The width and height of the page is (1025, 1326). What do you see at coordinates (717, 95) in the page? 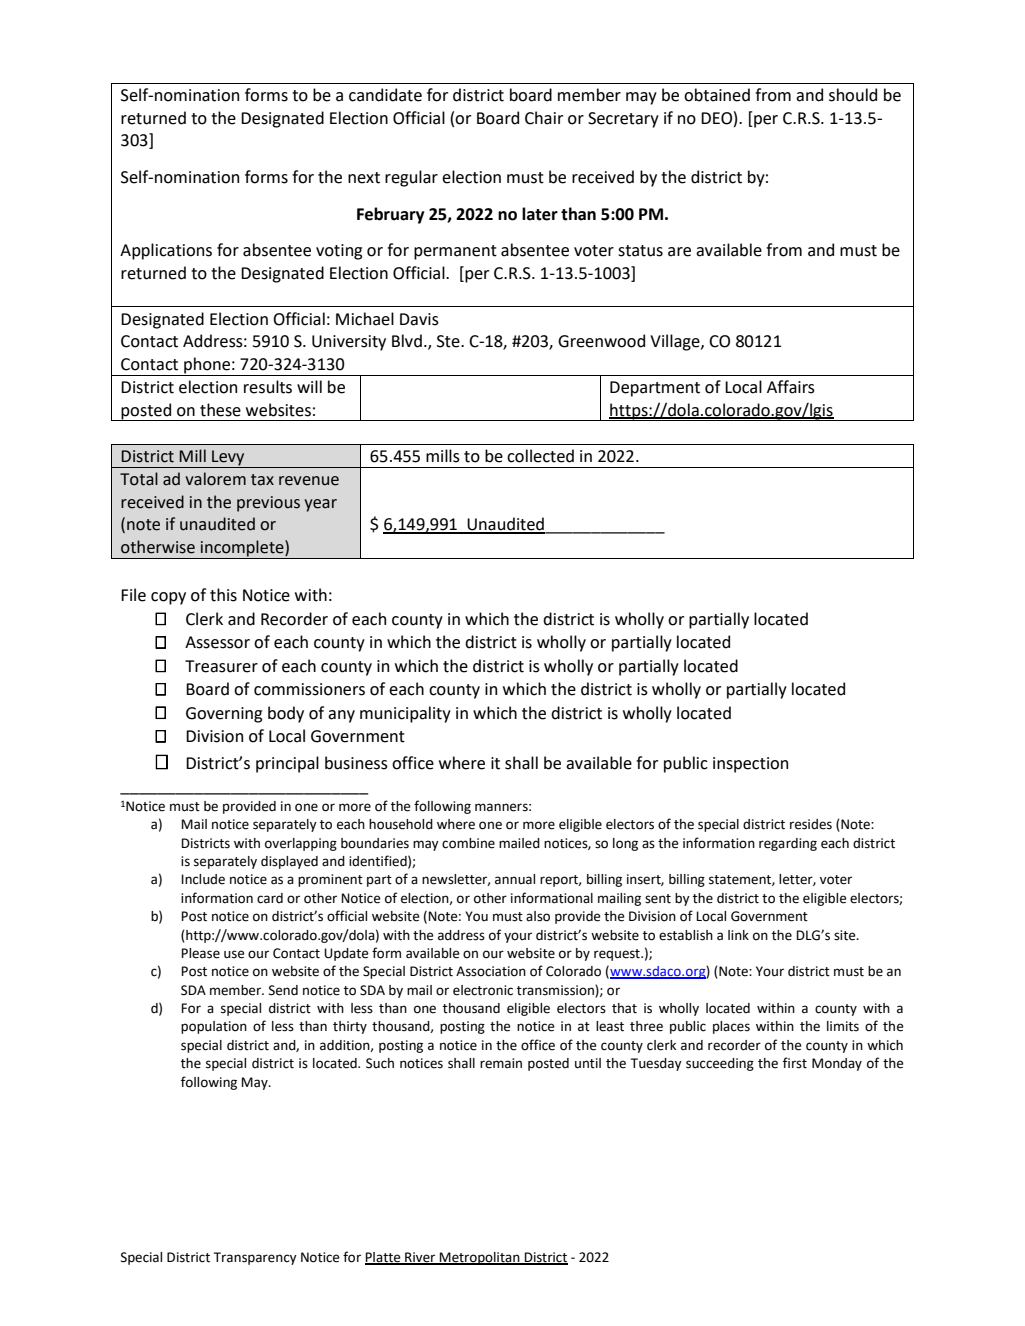
I see `obtained` at bounding box center [717, 95].
